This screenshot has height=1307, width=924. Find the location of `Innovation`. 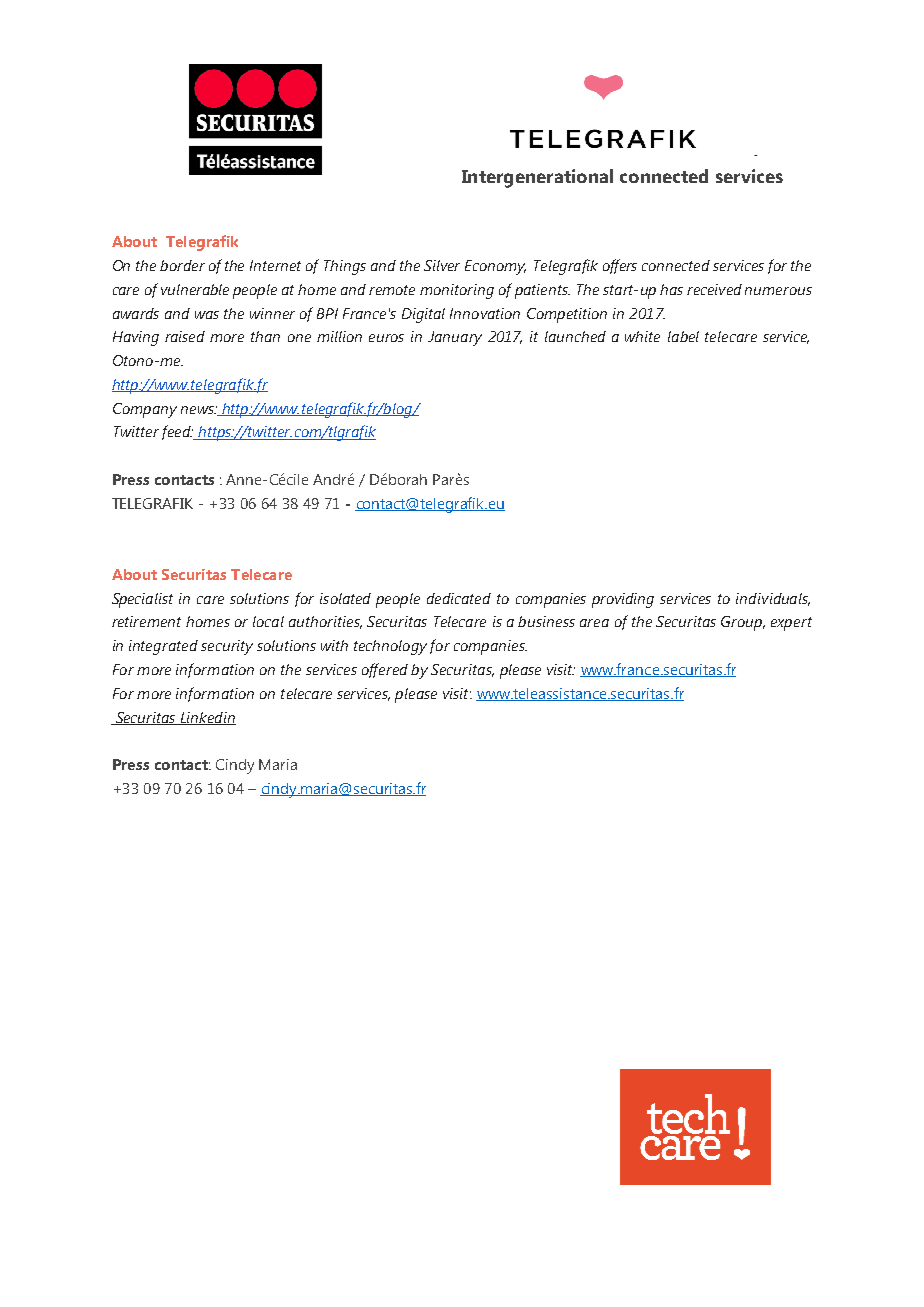

Innovation is located at coordinates (485, 313).
